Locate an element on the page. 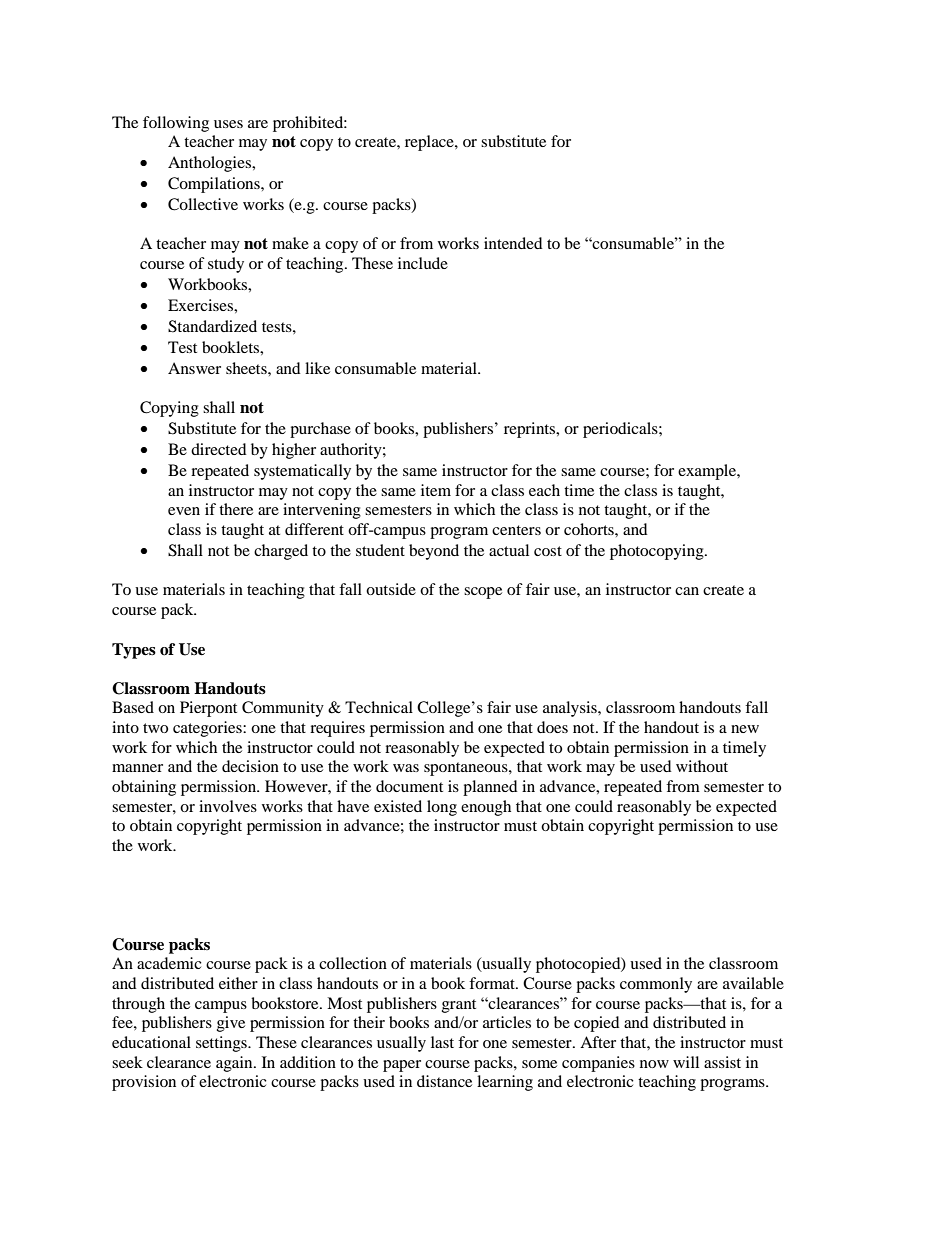  can is located at coordinates (687, 591).
